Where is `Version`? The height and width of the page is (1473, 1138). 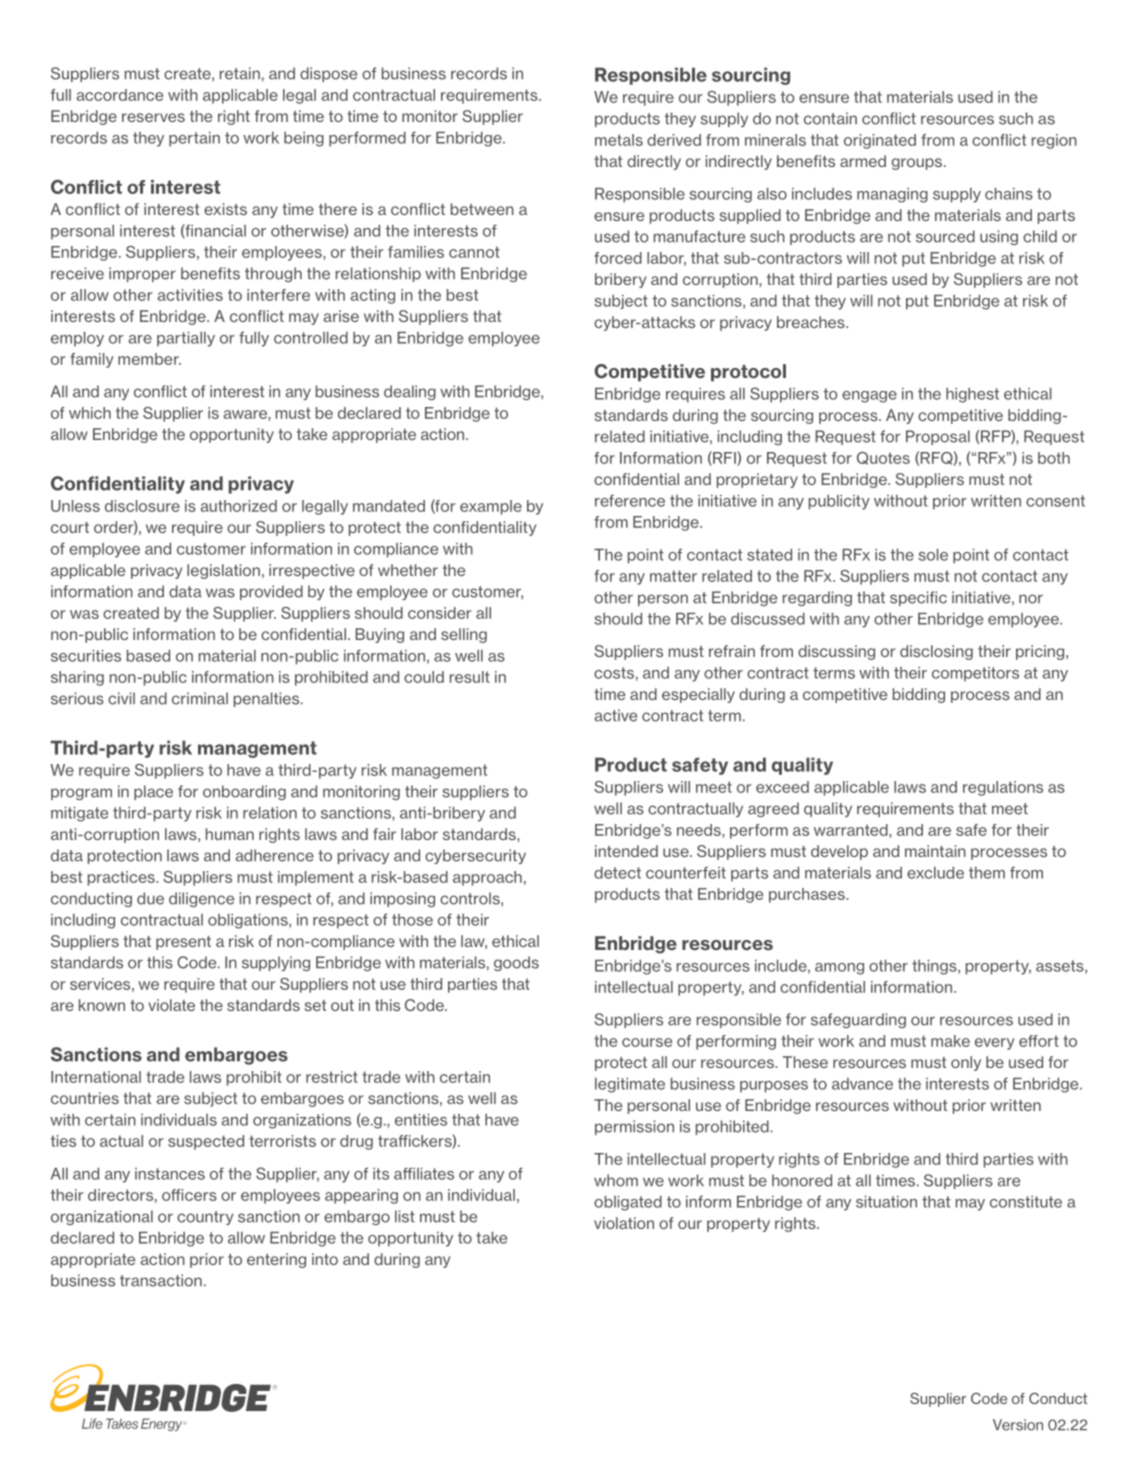
Version is located at coordinates (1018, 1425).
